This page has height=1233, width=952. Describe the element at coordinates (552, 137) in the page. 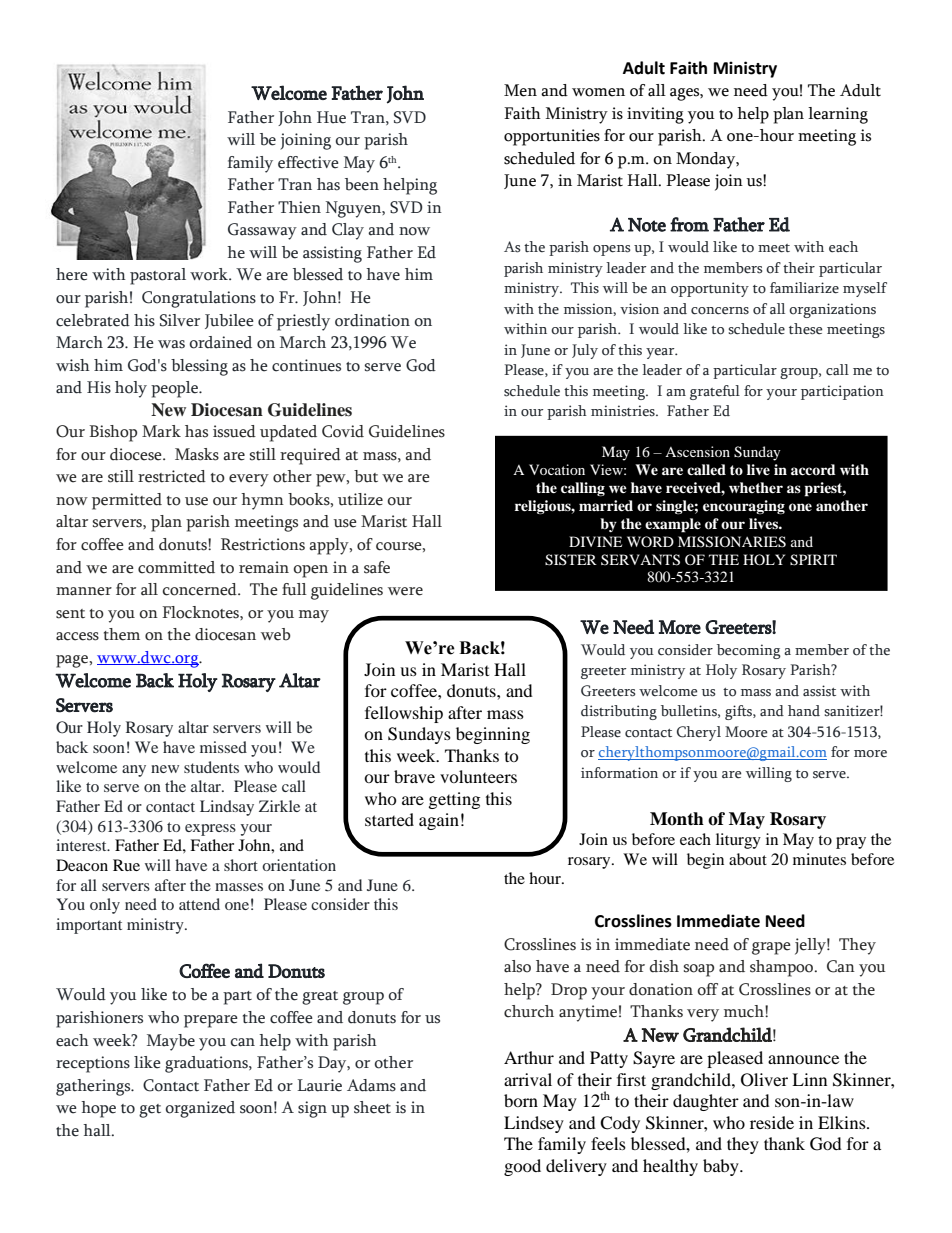

I see `opportunities` at that location.
